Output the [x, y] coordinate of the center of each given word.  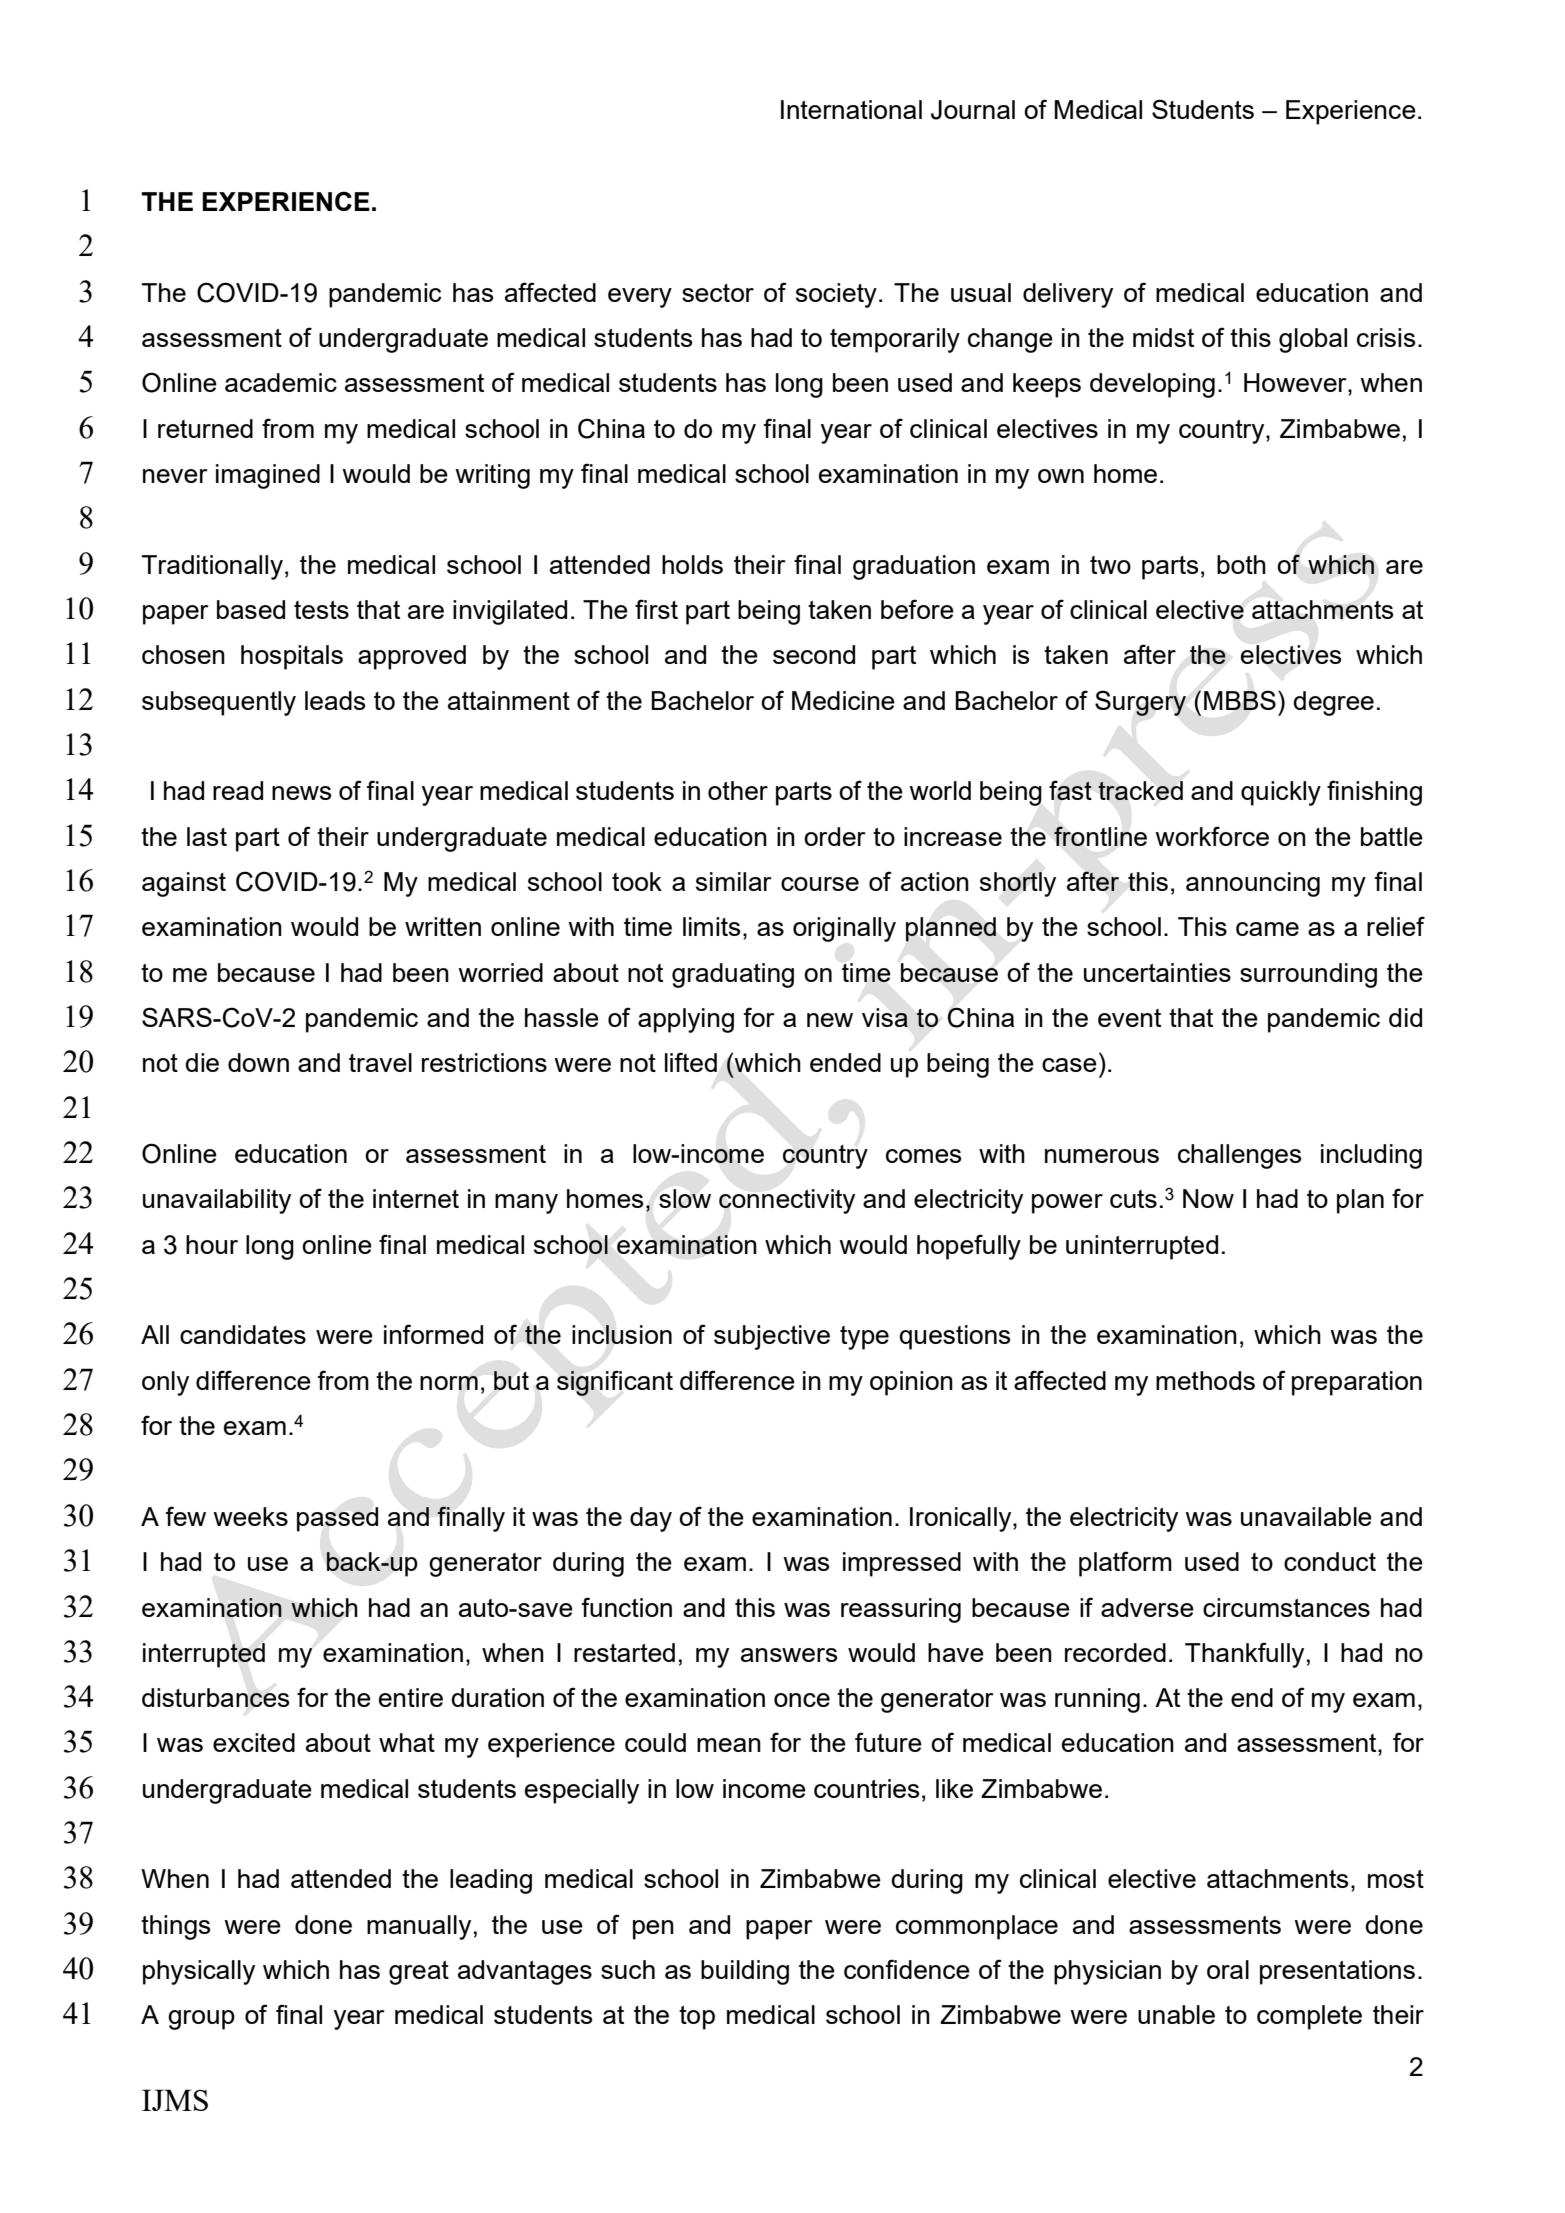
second [814, 654]
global [1313, 340]
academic [281, 382]
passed [337, 1519]
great [419, 1973]
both [1241, 564]
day [651, 1519]
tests [321, 610]
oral [1228, 1969]
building [745, 1972]
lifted [691, 1062]
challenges [1239, 1156]
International [851, 109]
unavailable [1306, 1516]
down [258, 1062]
